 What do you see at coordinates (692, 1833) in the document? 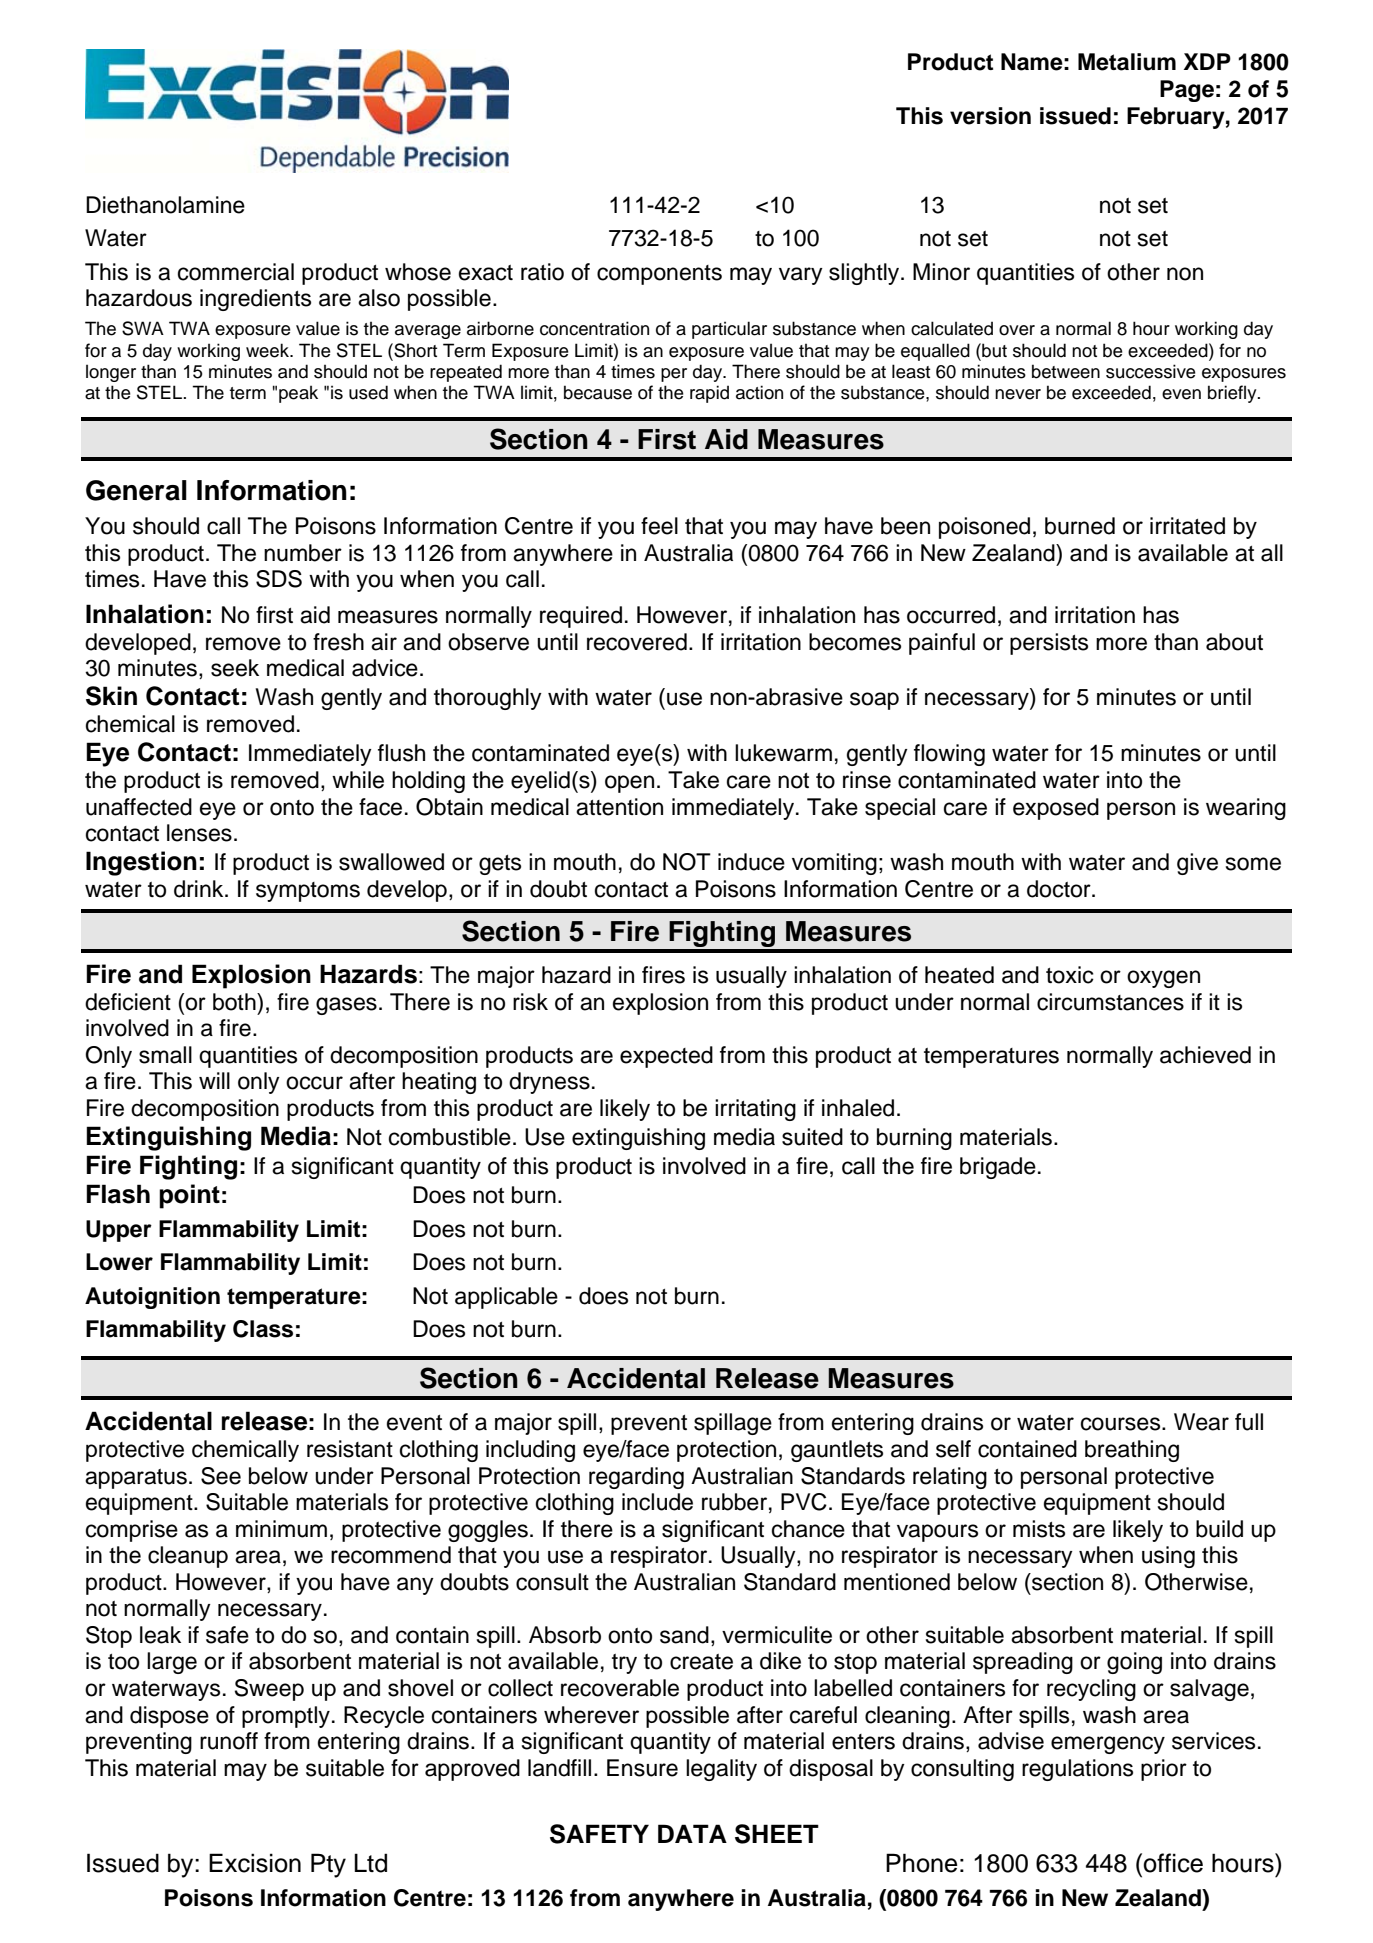
I see `DATA` at bounding box center [692, 1833].
